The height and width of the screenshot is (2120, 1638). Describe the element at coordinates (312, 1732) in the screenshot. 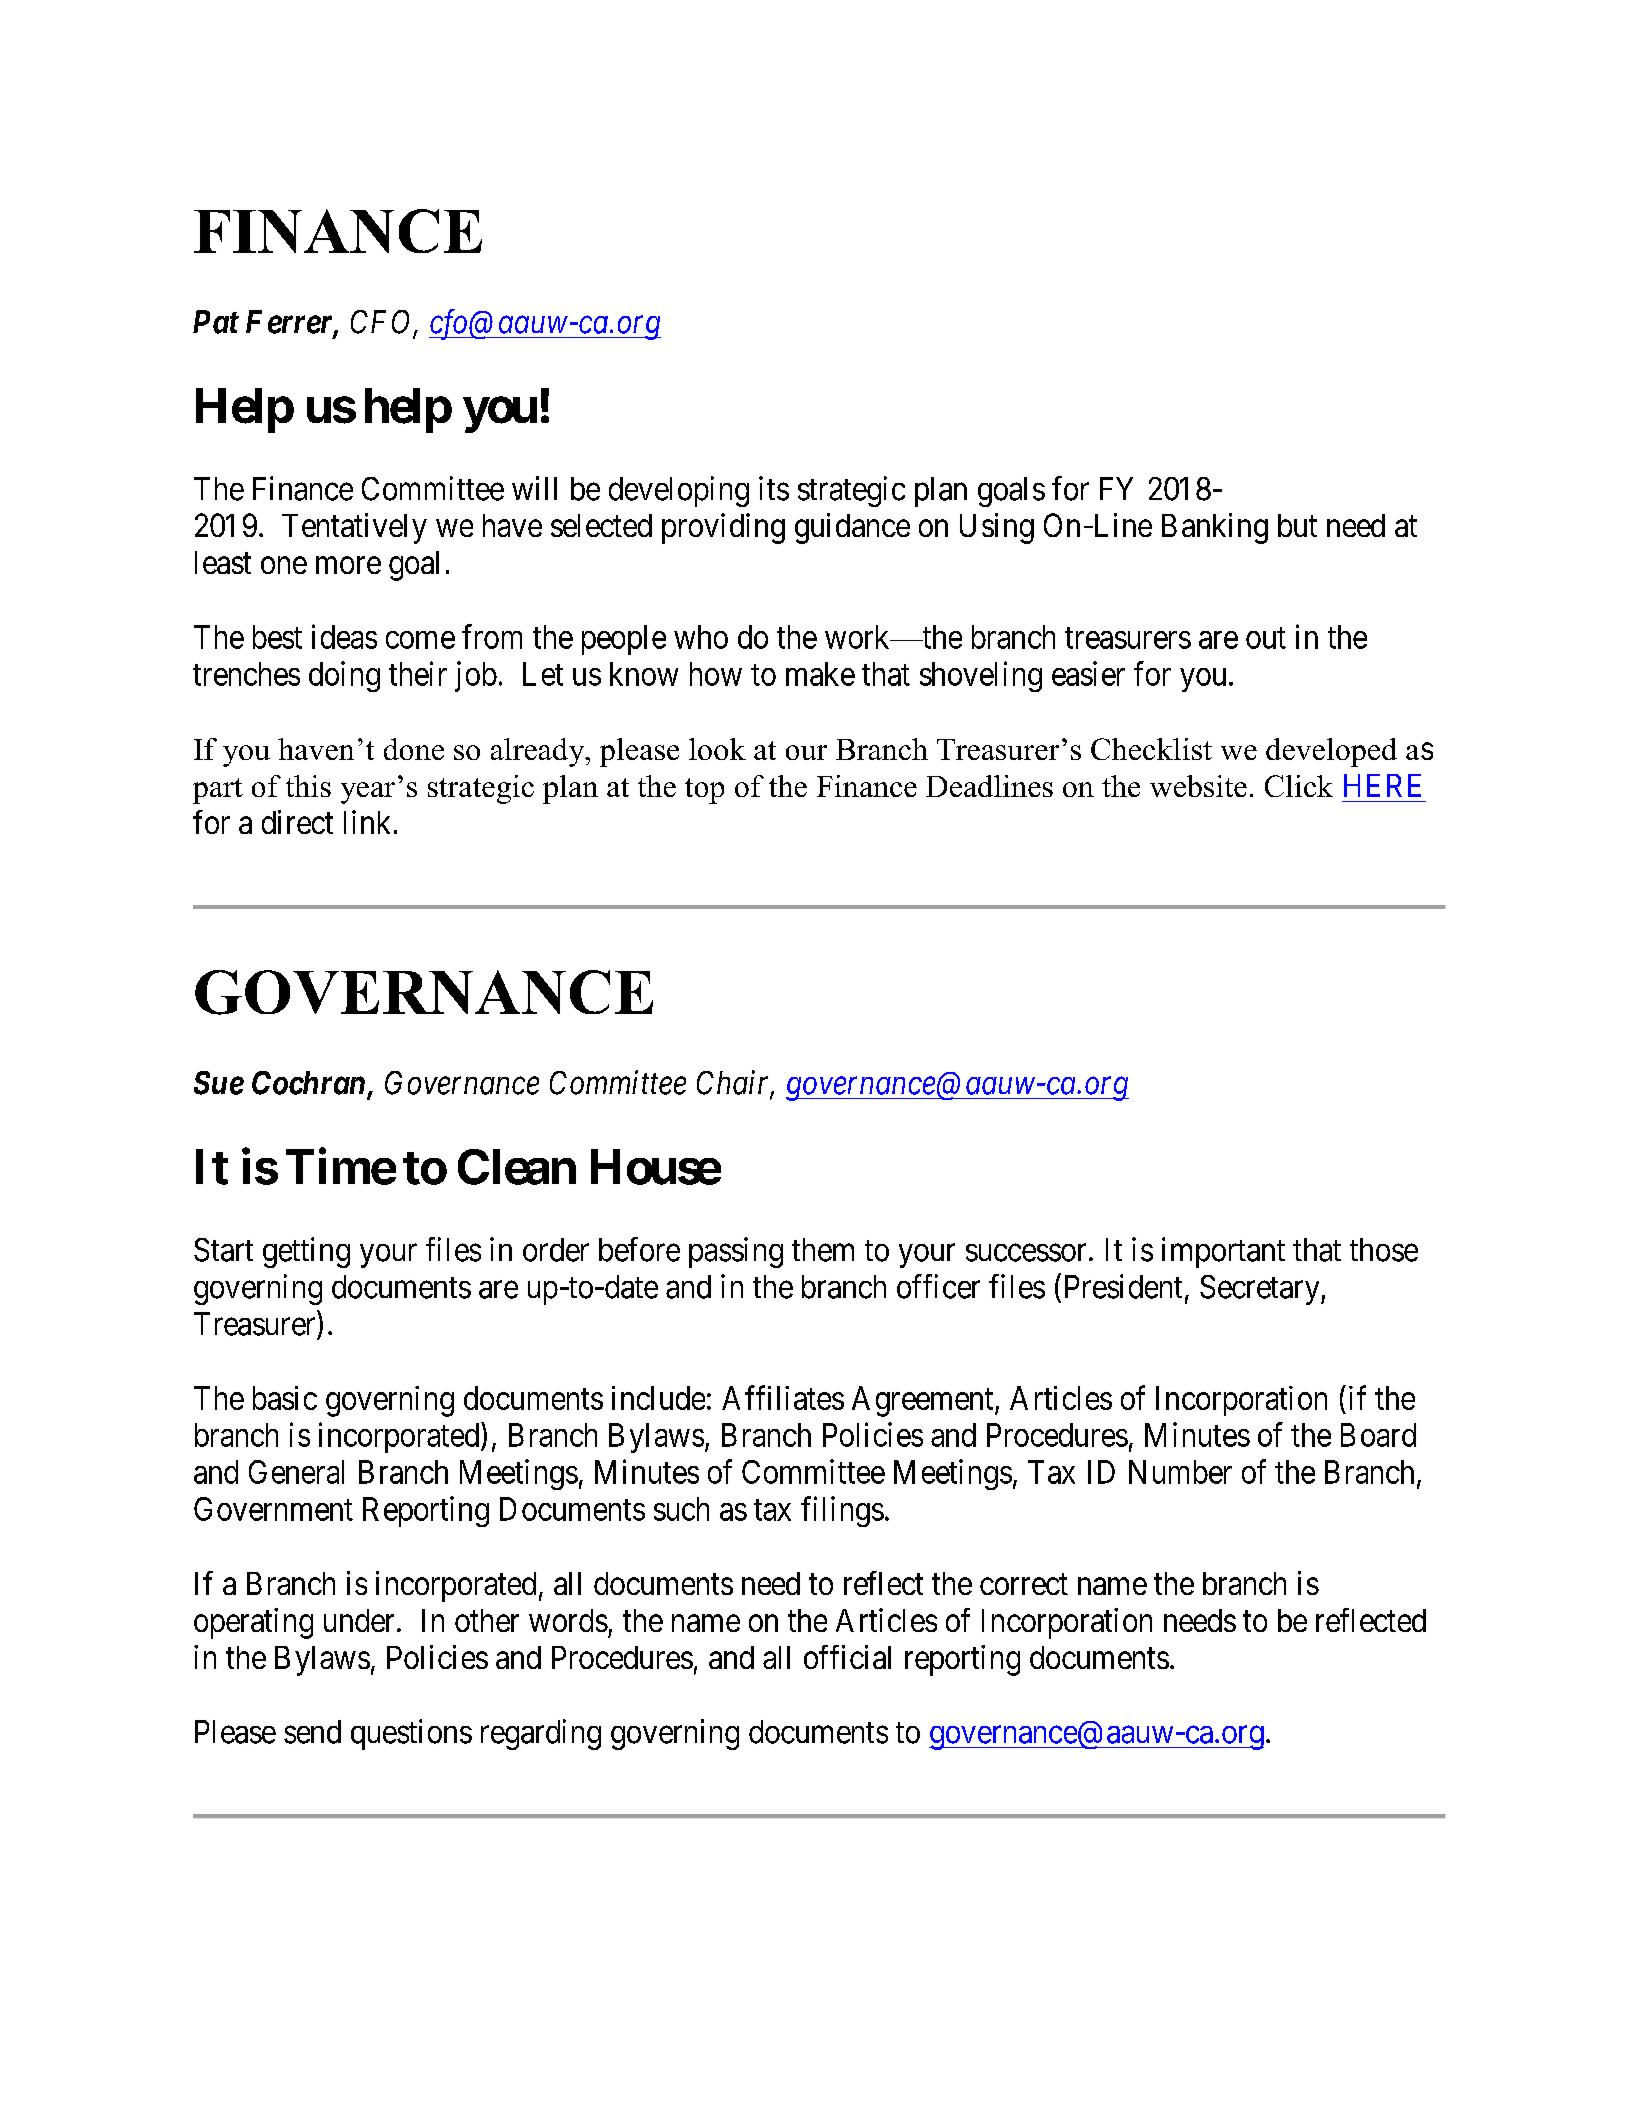

I see `send` at that location.
